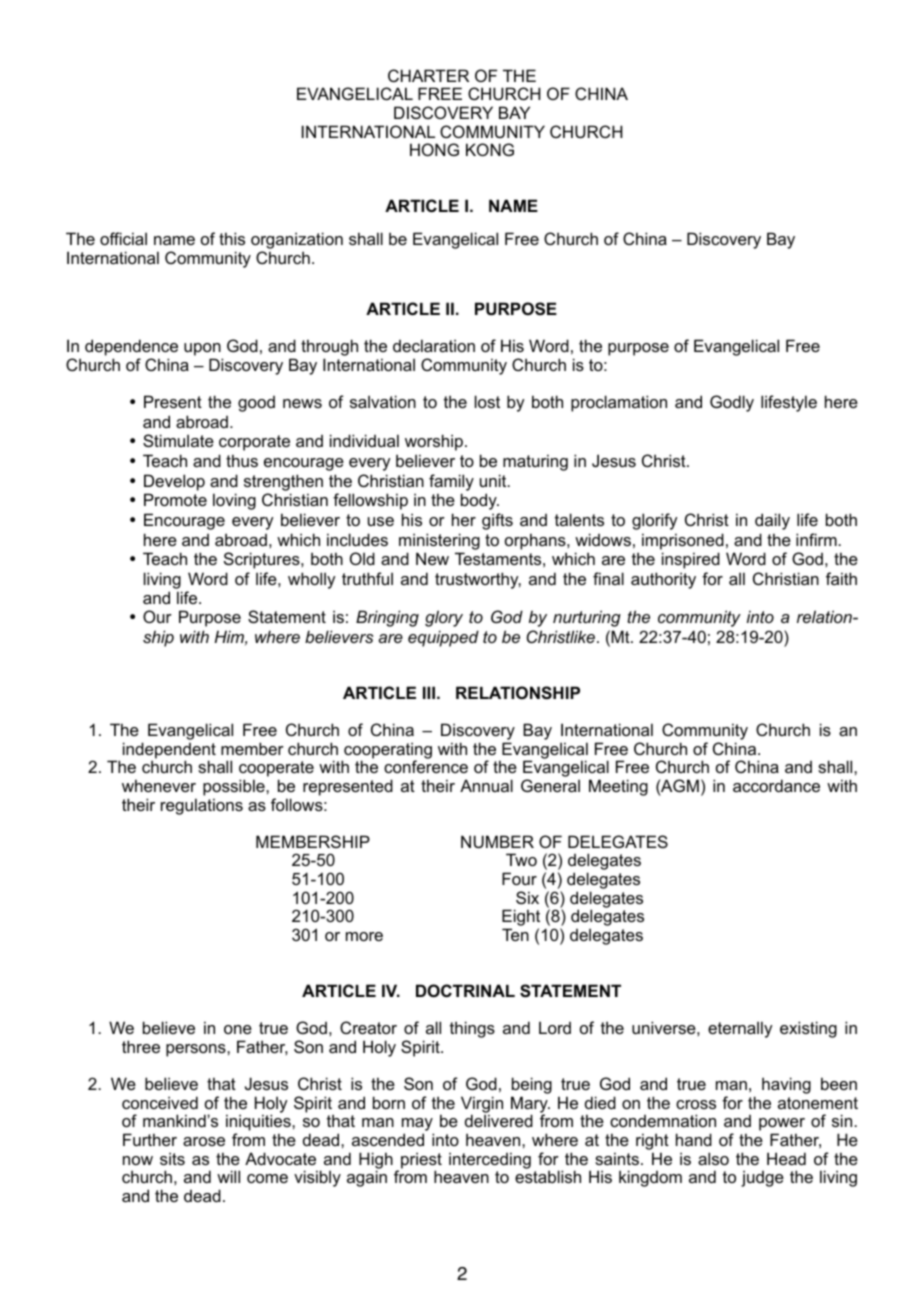  I want to click on faith, so click(841, 578).
